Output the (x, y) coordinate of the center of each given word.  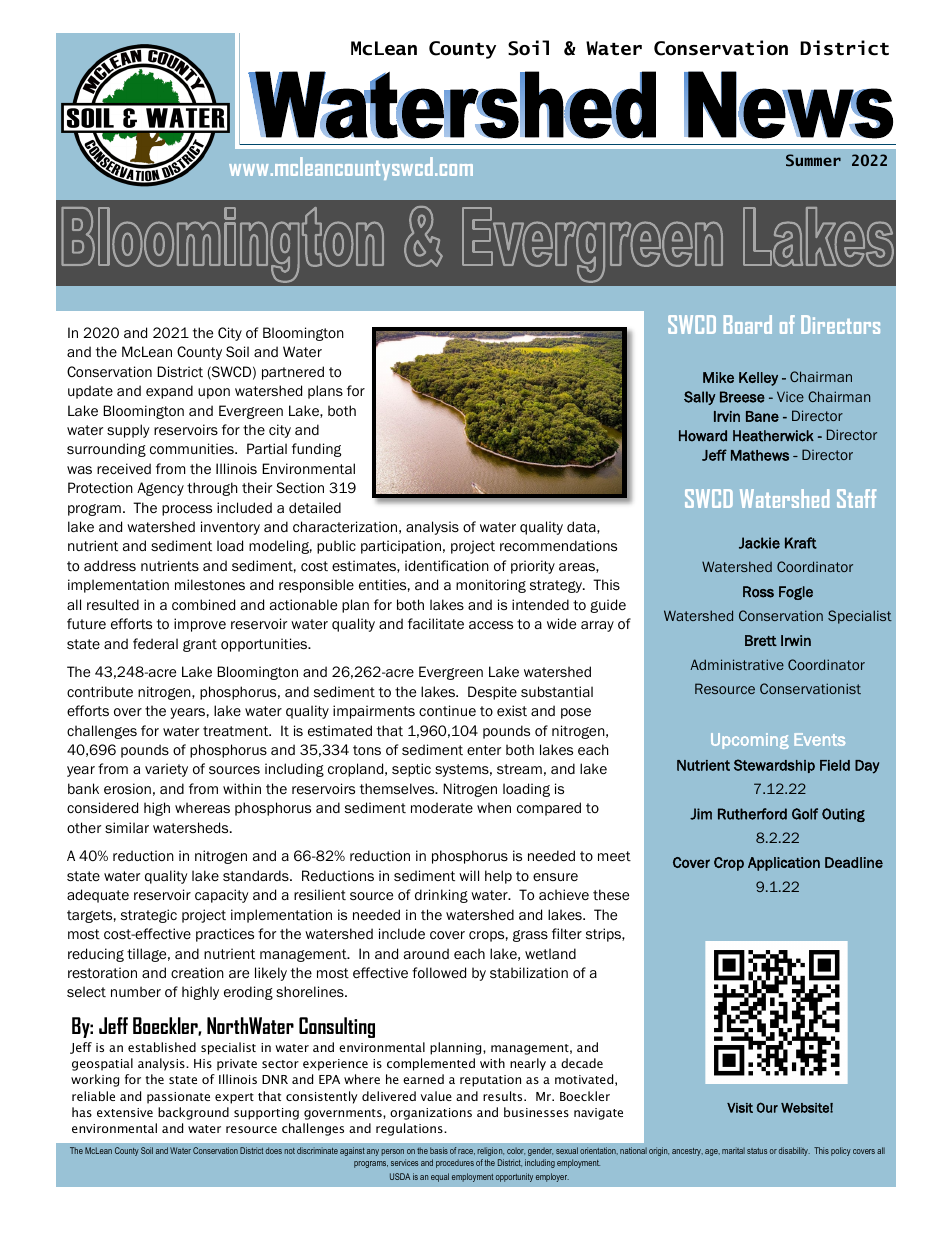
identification (447, 566)
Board (748, 324)
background (193, 1113)
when (494, 807)
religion (490, 1151)
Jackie (759, 543)
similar (127, 827)
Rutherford (752, 814)
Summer (813, 160)
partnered (293, 373)
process (187, 510)
